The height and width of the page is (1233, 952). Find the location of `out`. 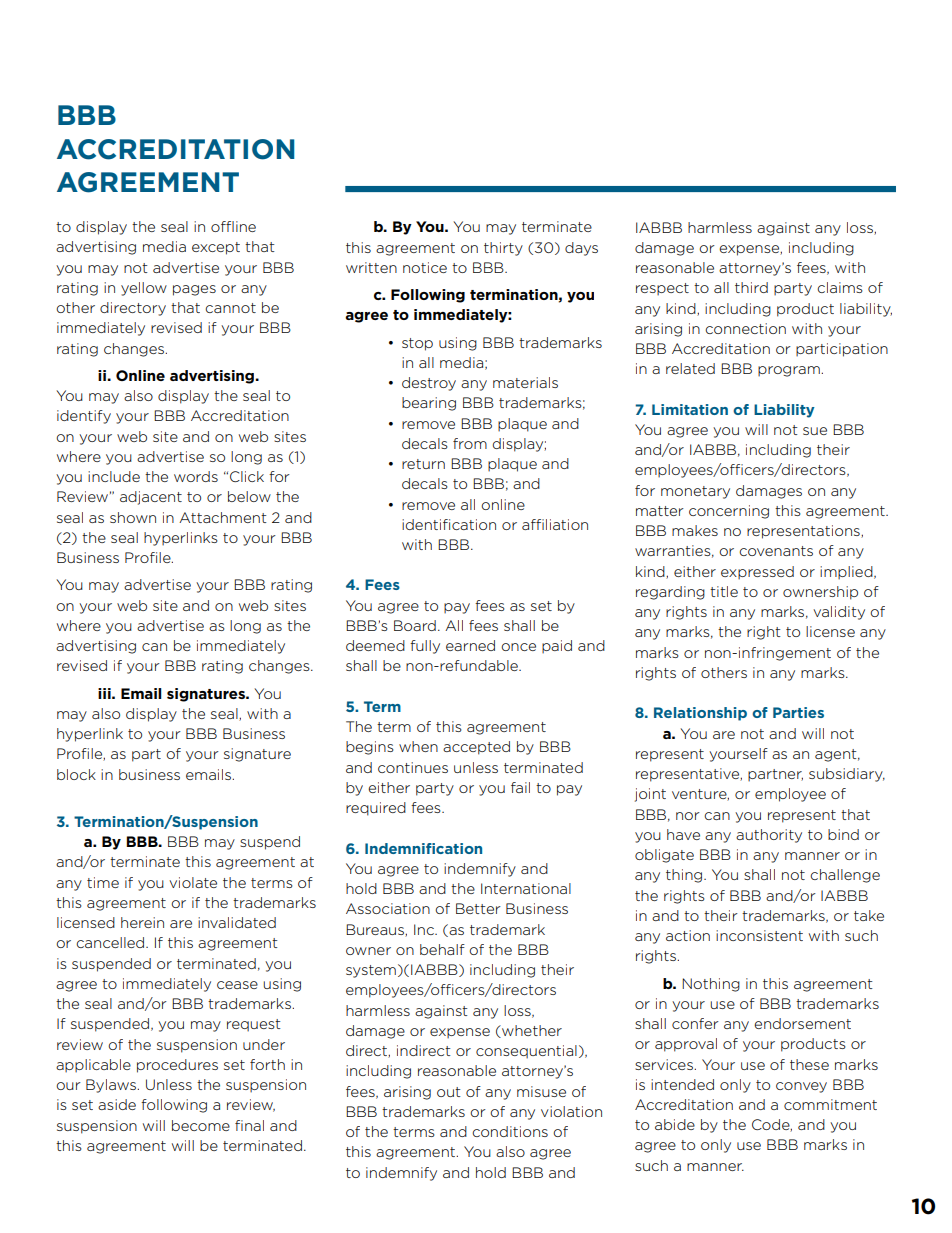

out is located at coordinates (448, 1092).
